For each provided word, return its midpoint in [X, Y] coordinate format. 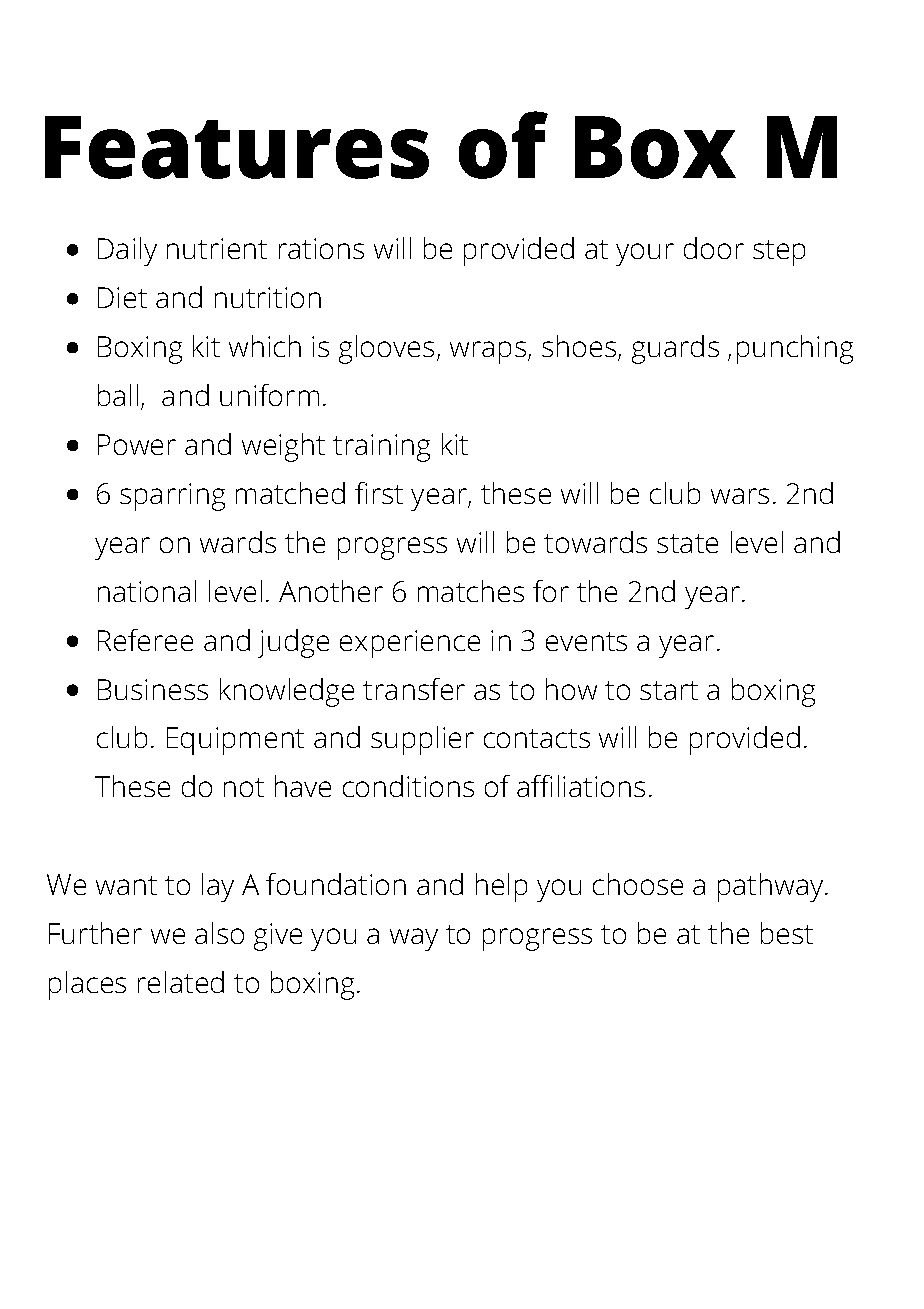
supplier [422, 740]
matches [471, 591]
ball [118, 395]
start [669, 690]
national [147, 591]
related [181, 982]
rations [321, 248]
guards [675, 349]
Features [237, 147]
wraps [489, 352]
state [687, 543]
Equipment [235, 741]
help [501, 887]
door [714, 248]
